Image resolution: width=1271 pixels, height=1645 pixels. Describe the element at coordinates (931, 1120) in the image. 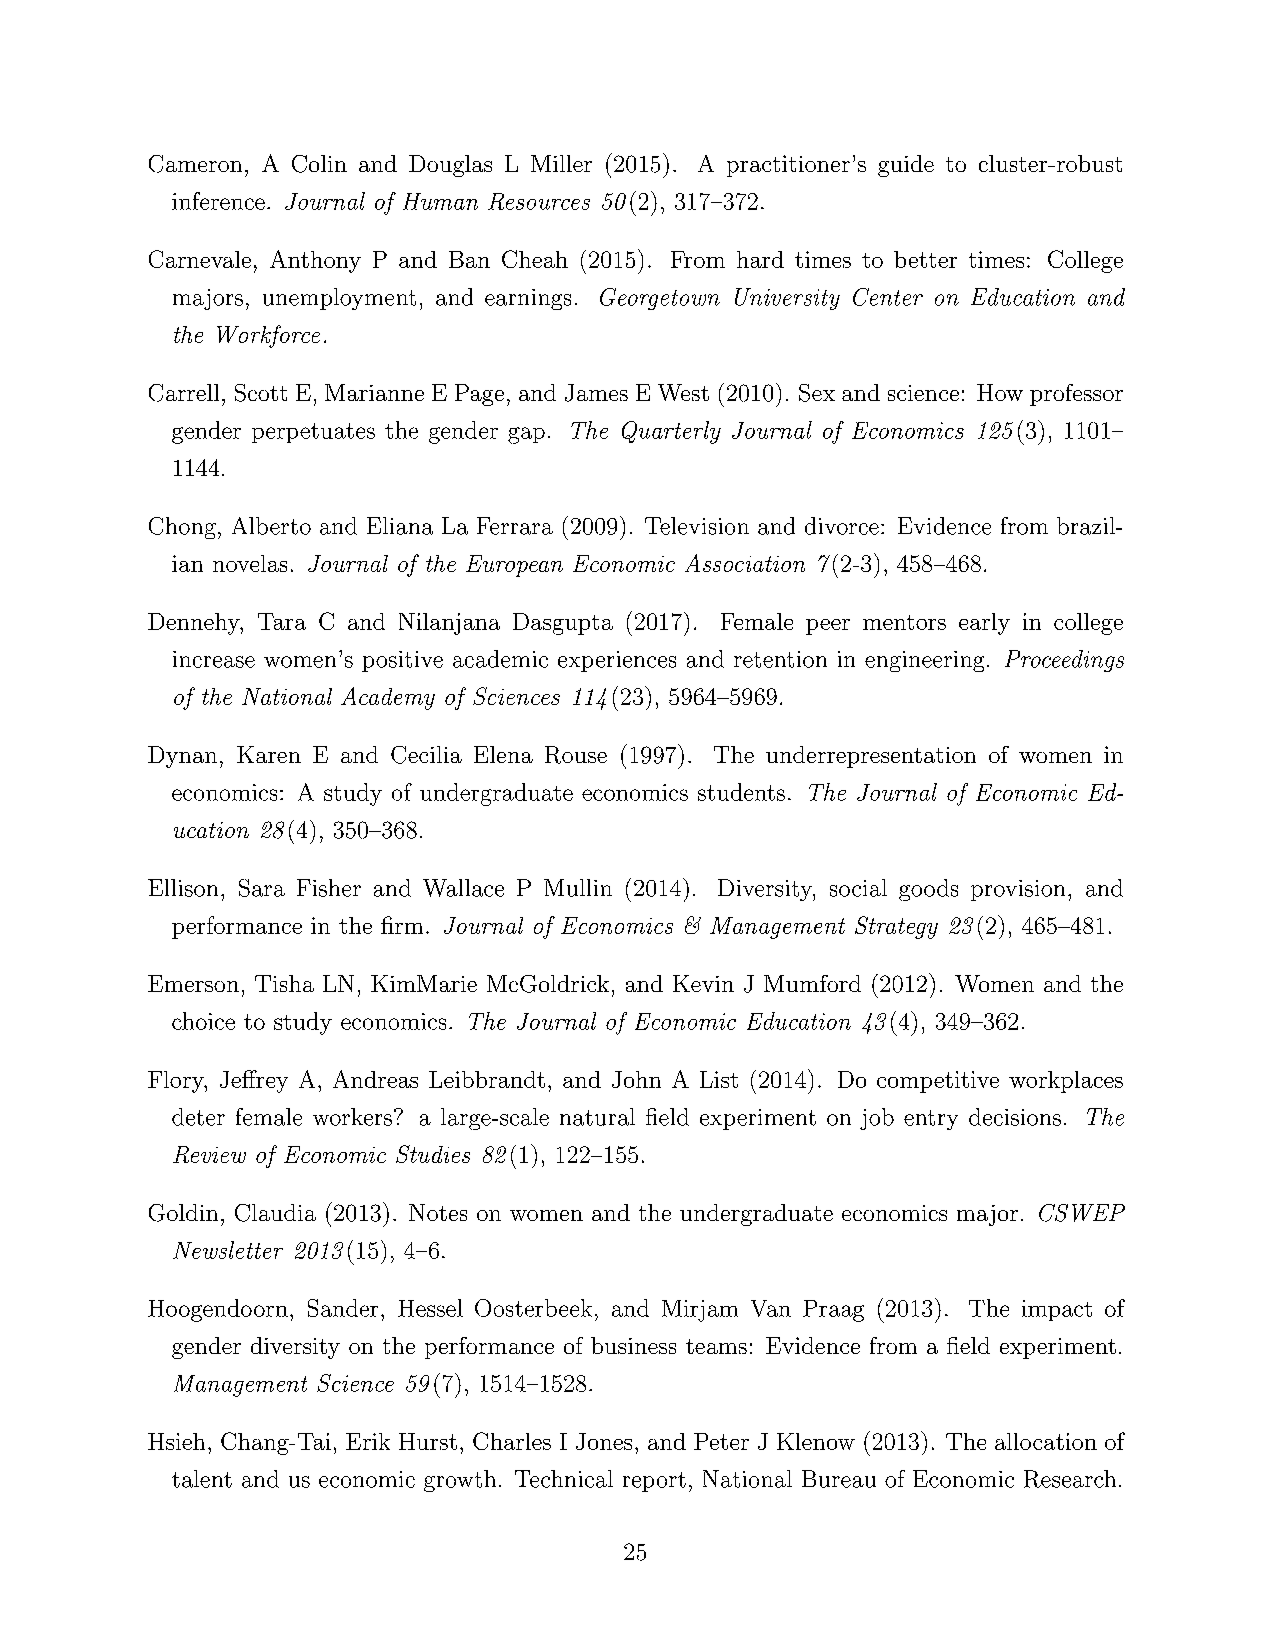

I see `entry` at that location.
